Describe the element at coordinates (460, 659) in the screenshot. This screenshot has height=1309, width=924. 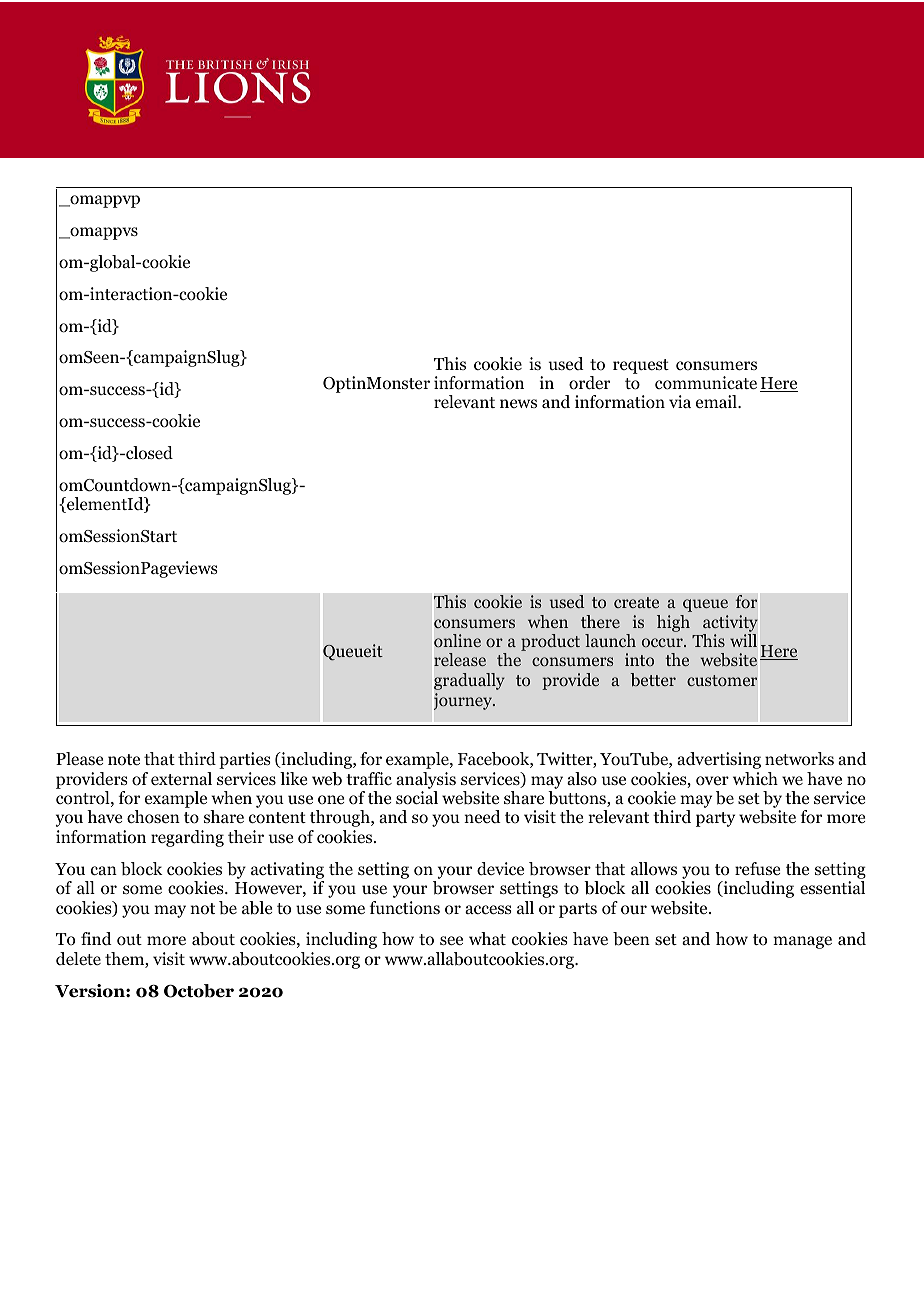
I see `release` at that location.
